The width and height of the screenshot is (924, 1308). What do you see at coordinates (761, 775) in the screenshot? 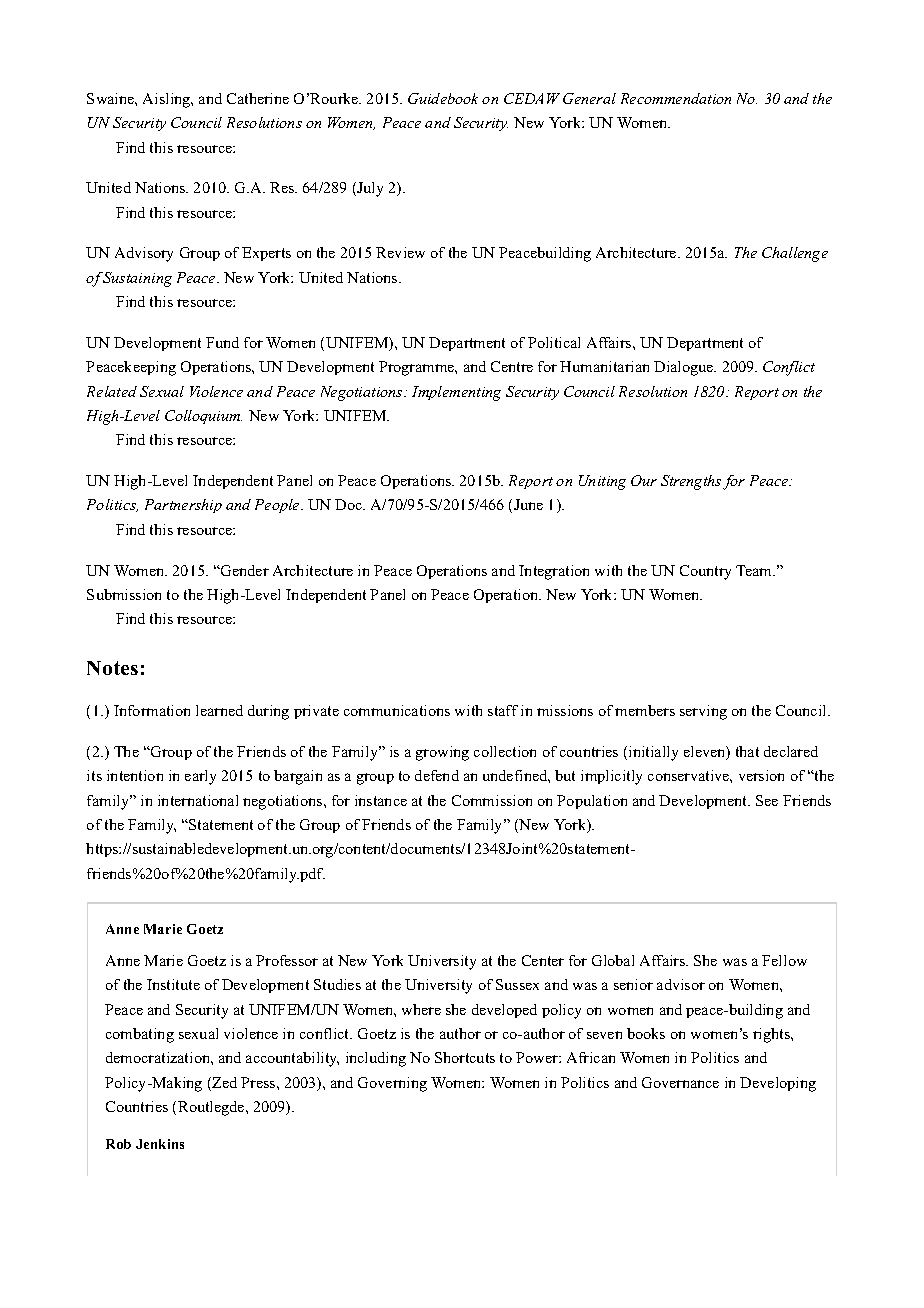
I see `version` at bounding box center [761, 775].
